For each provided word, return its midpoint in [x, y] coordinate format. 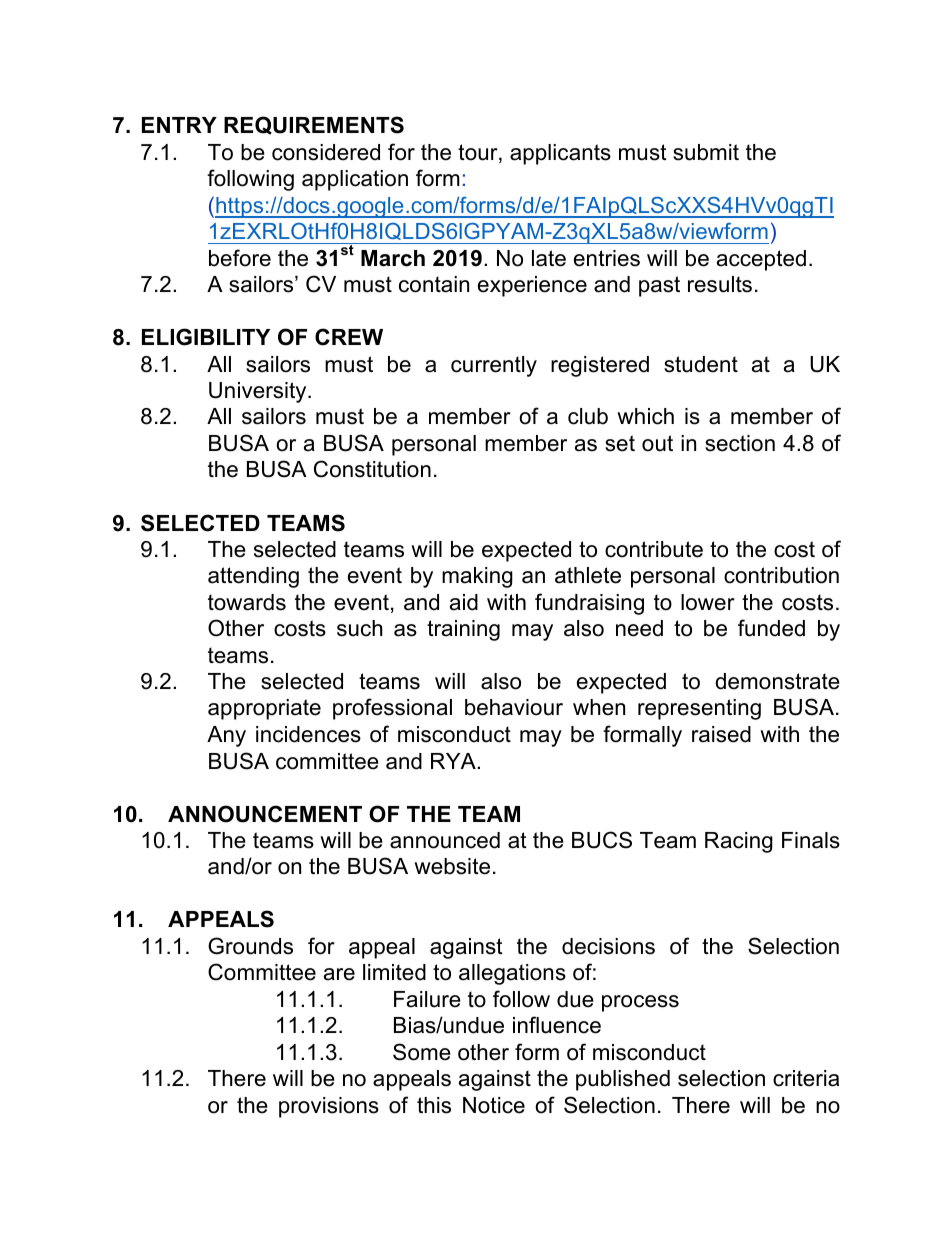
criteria [806, 1078]
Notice [494, 1105]
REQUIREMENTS [314, 125]
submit [706, 152]
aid [464, 602]
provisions [329, 1107]
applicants [560, 154]
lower [708, 602]
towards [247, 602]
